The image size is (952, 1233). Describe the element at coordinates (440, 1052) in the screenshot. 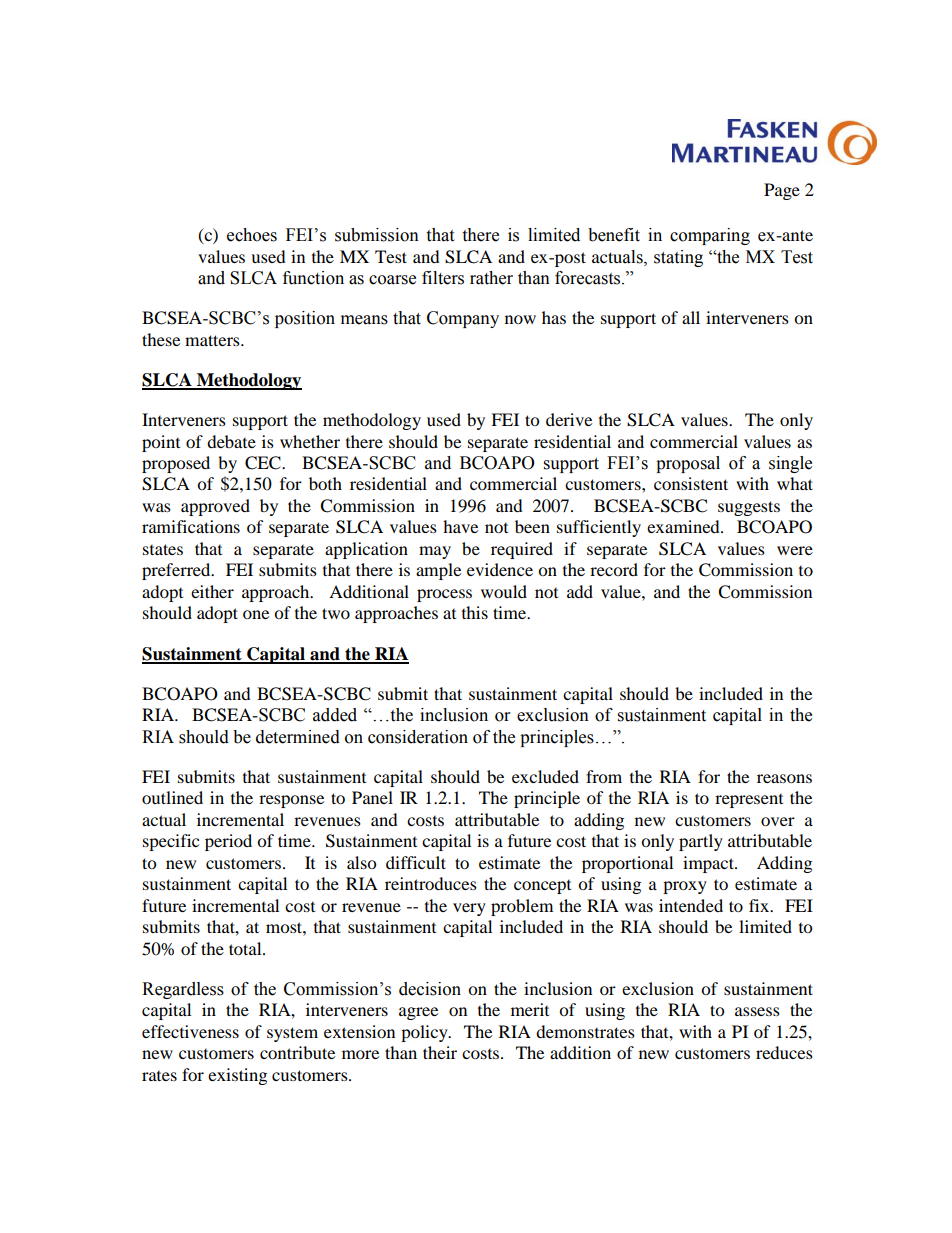

I see `their` at that location.
